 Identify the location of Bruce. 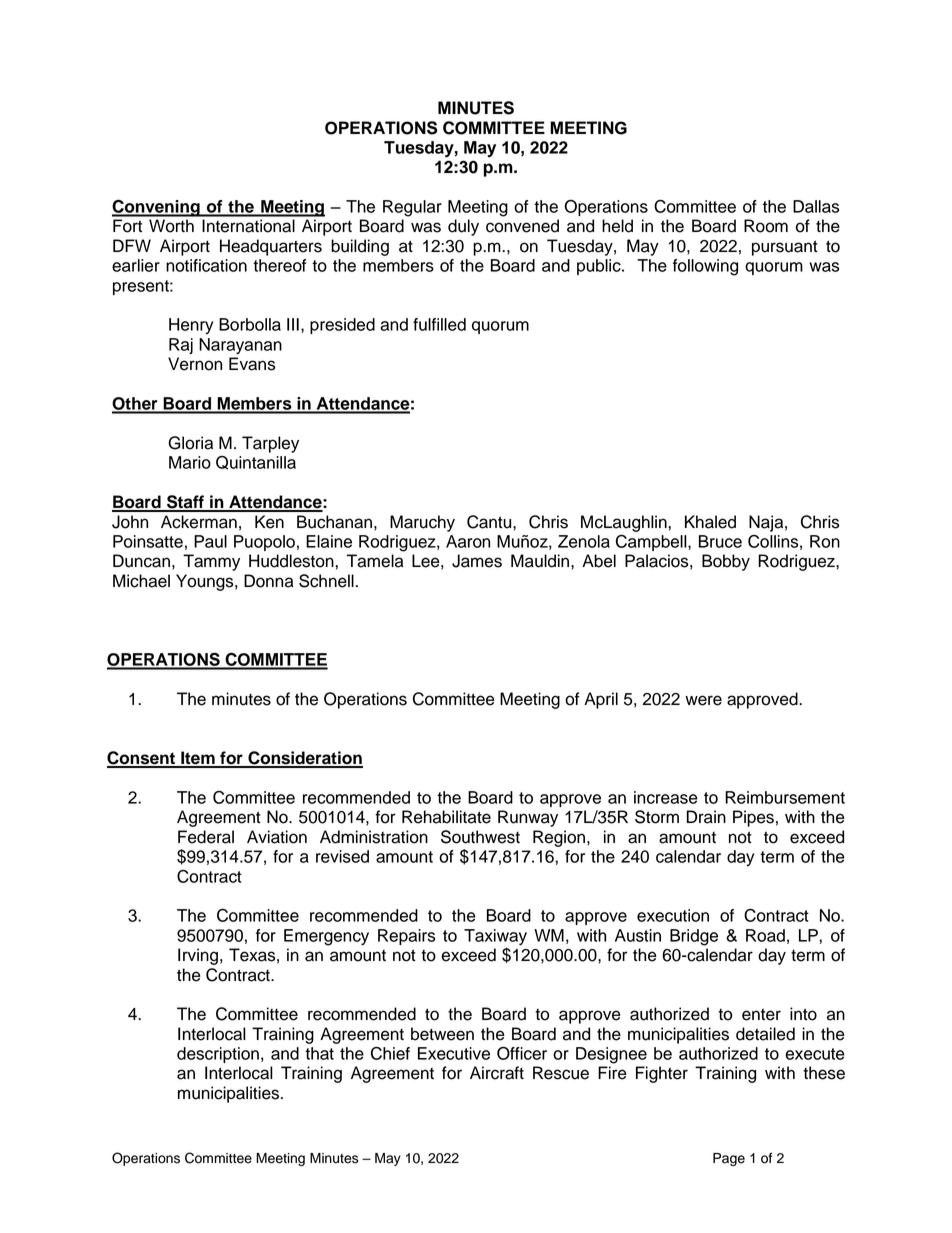
(720, 541).
